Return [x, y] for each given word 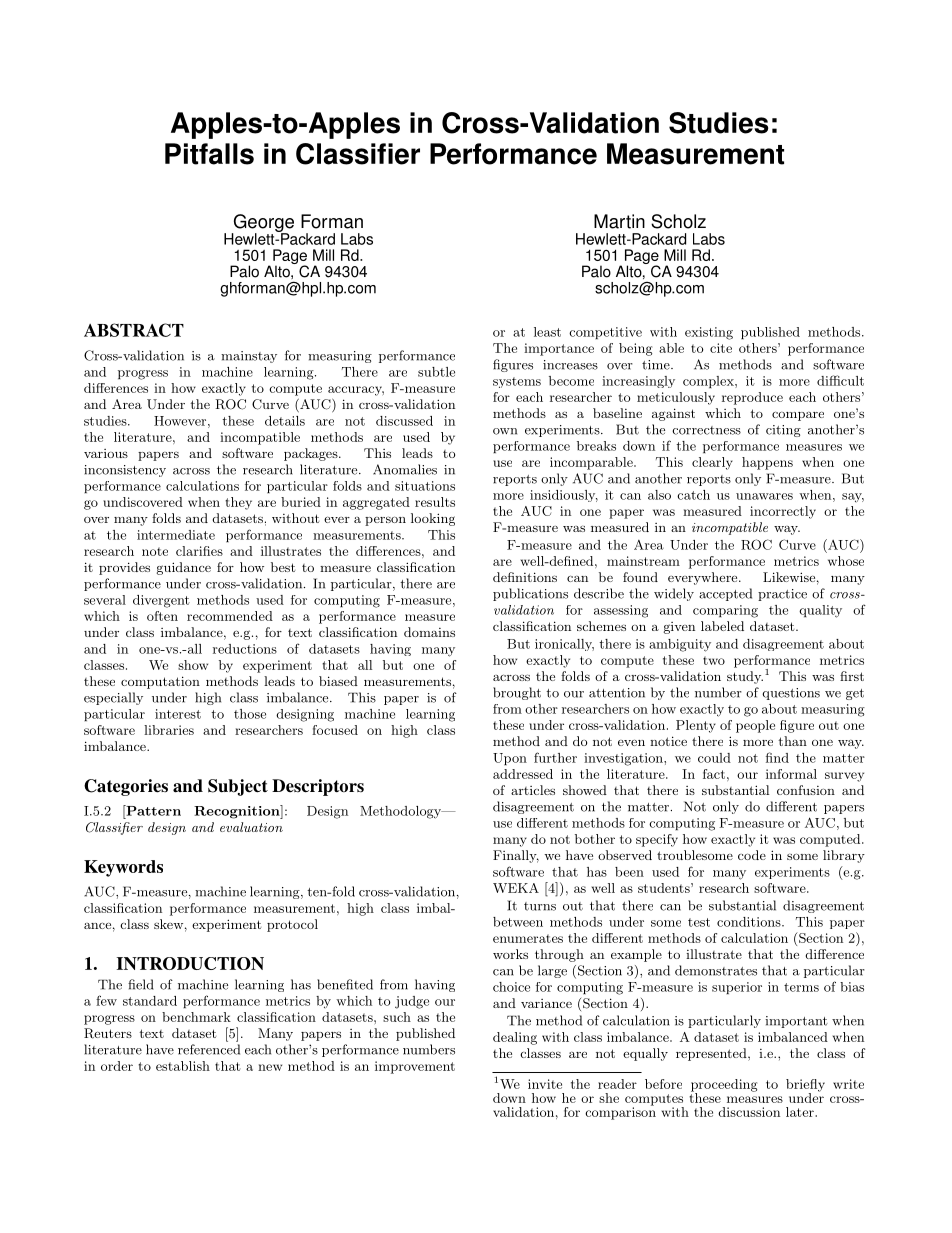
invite [545, 1084]
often [162, 616]
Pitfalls [209, 154]
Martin [619, 221]
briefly [805, 1086]
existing [709, 333]
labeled [722, 626]
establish [183, 1066]
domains [429, 632]
